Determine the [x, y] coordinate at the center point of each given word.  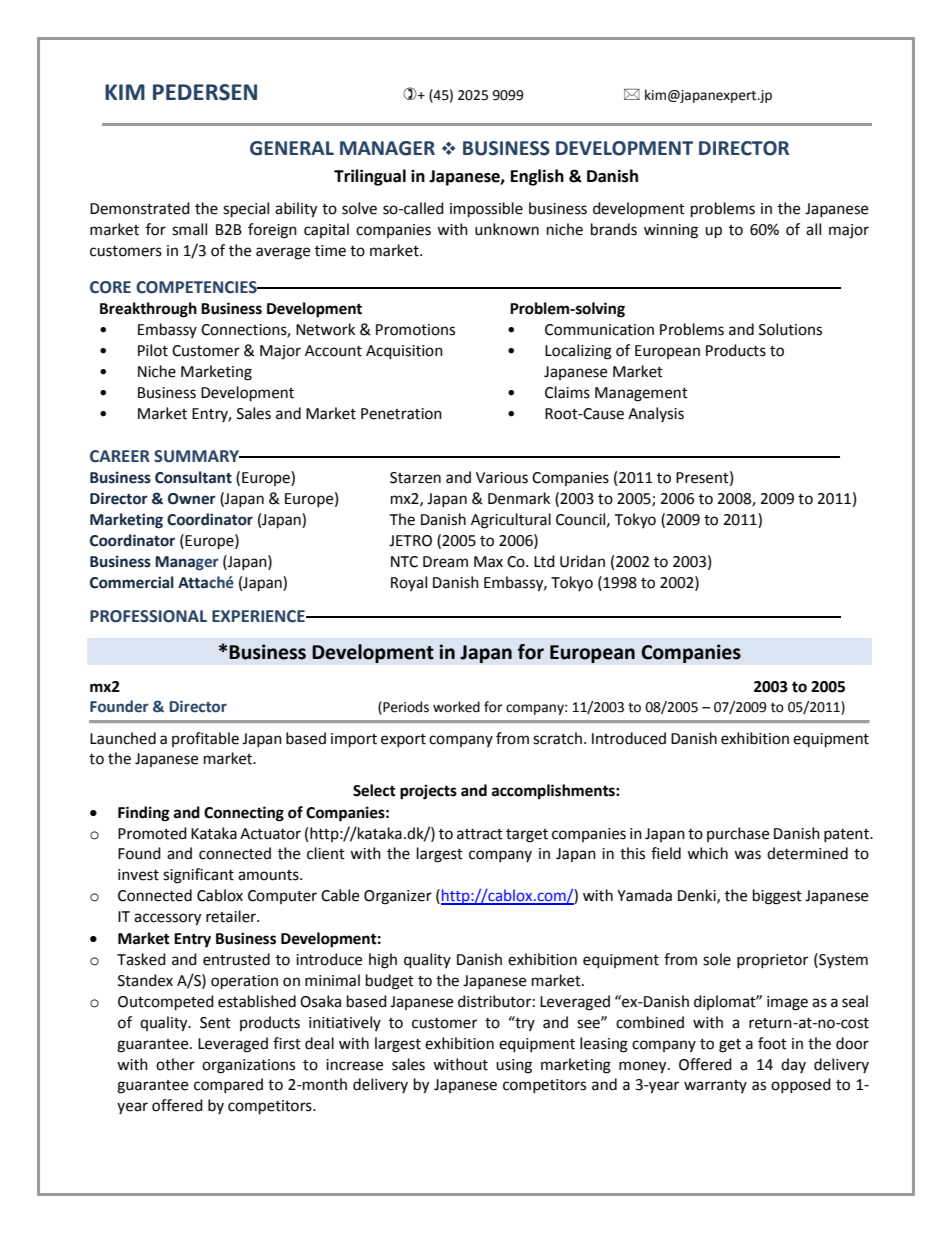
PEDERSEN [205, 92]
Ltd [544, 561]
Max [488, 562]
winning [671, 231]
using [514, 1066]
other [175, 1064]
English [537, 177]
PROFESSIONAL [148, 616]
